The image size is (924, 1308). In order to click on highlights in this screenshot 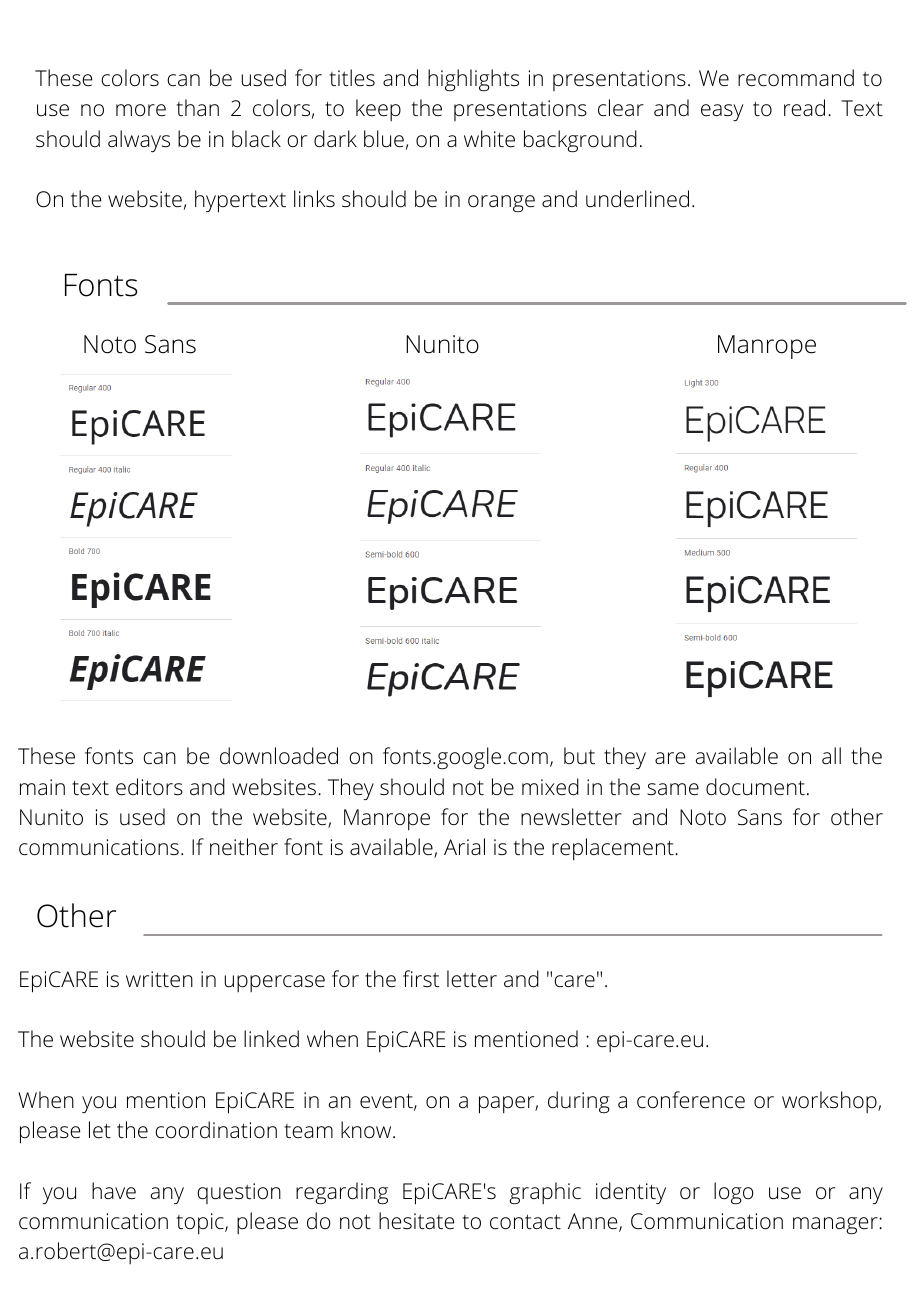, I will do `click(473, 80)`.
